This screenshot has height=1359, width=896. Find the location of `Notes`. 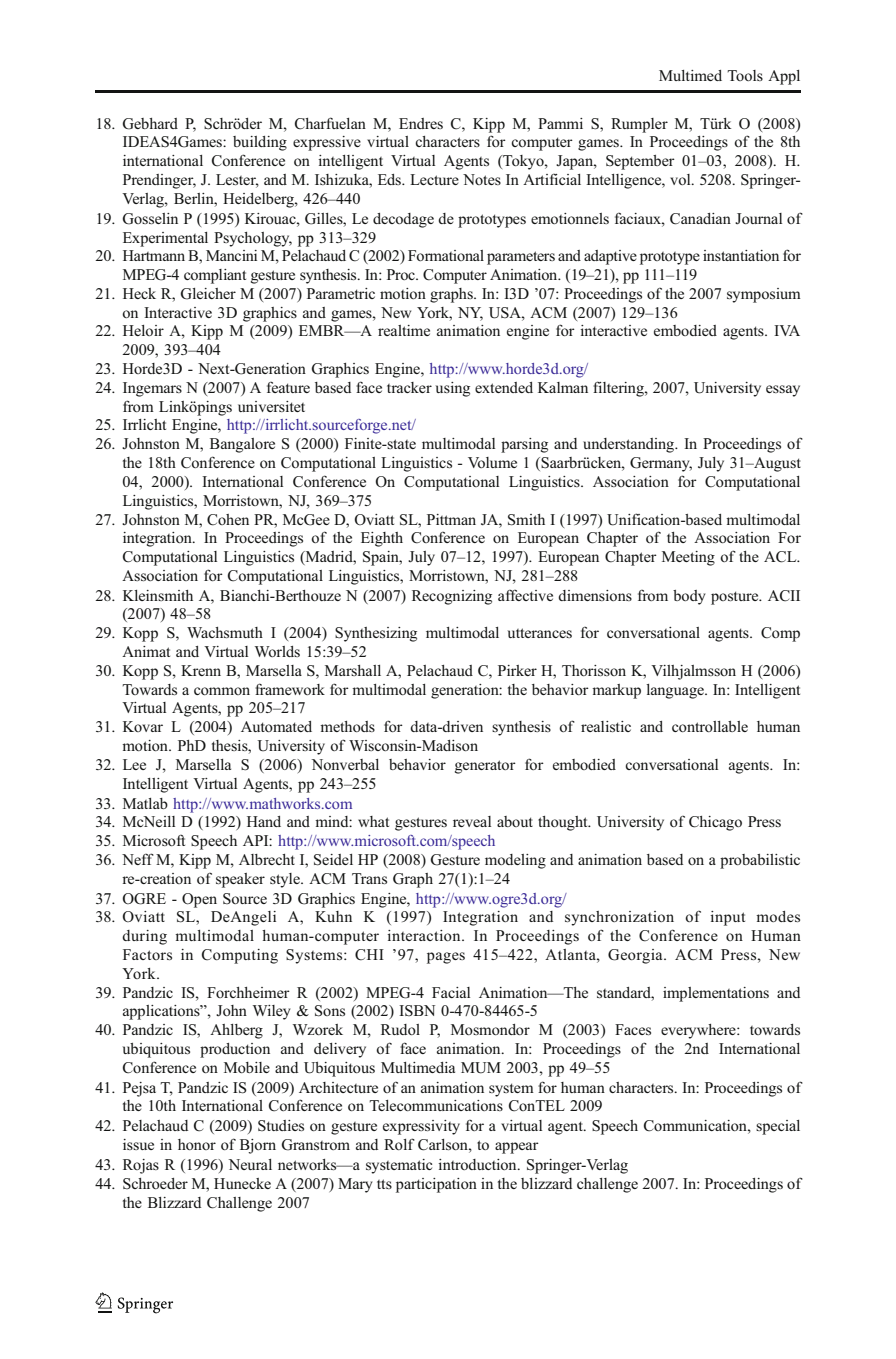

Notes is located at coordinates (482, 179).
